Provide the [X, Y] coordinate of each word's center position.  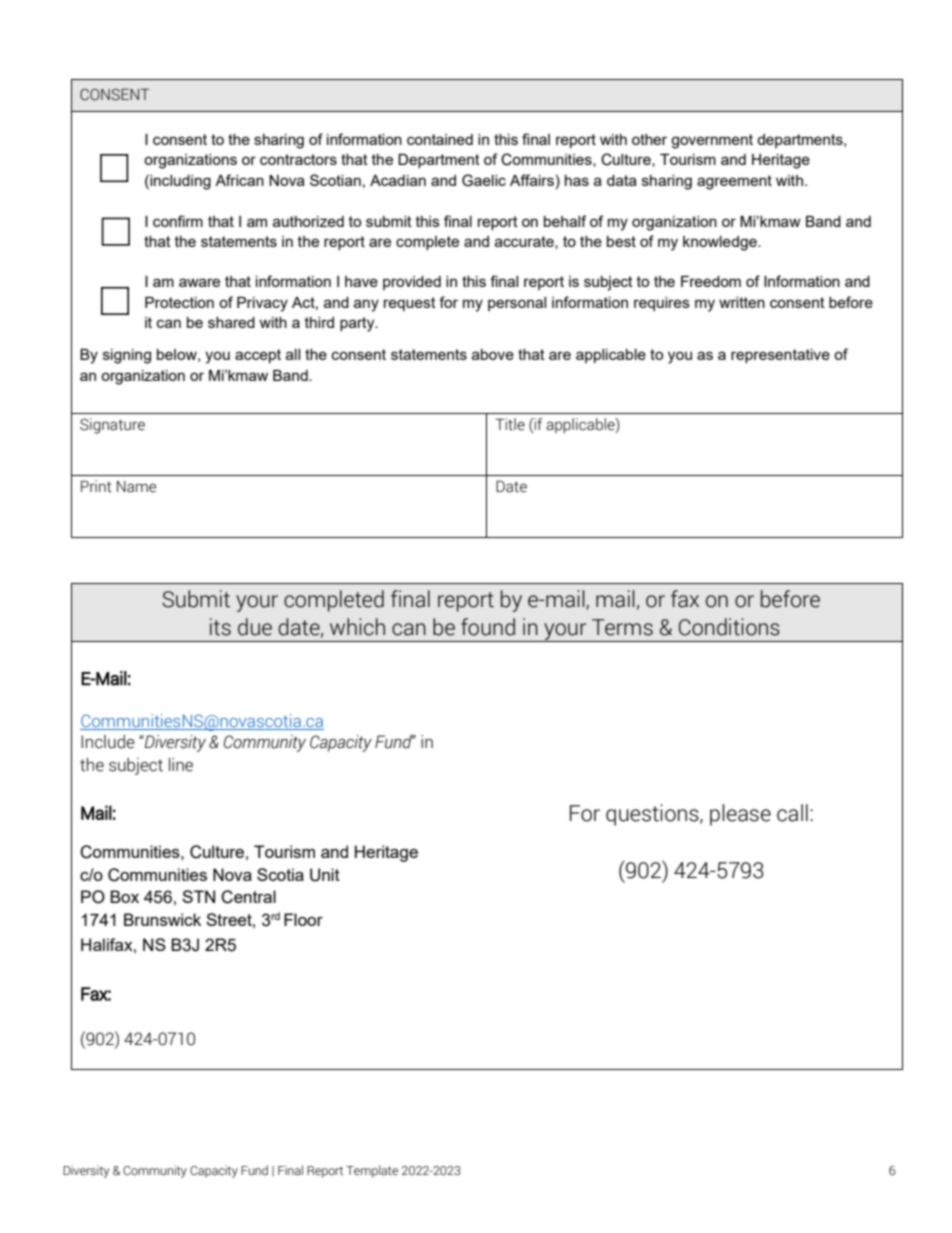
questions [653, 815]
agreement [734, 182]
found [488, 627]
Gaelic [484, 180]
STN [198, 896]
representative [780, 356]
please [740, 815]
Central [248, 897]
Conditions [729, 627]
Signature [112, 426]
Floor [303, 919]
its [220, 627]
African [239, 180]
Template [372, 1171]
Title [510, 424]
